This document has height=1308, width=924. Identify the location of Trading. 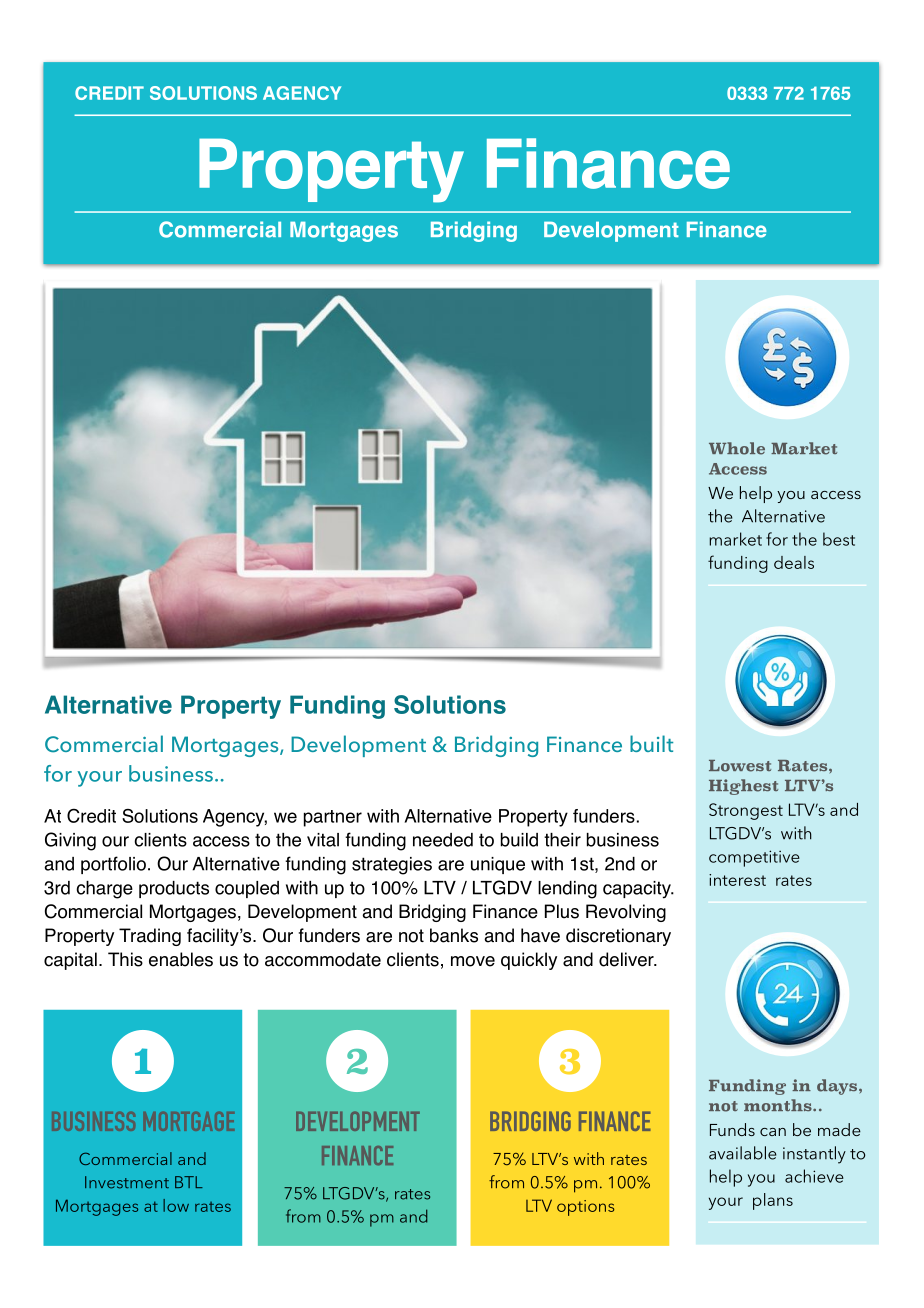
(150, 937).
